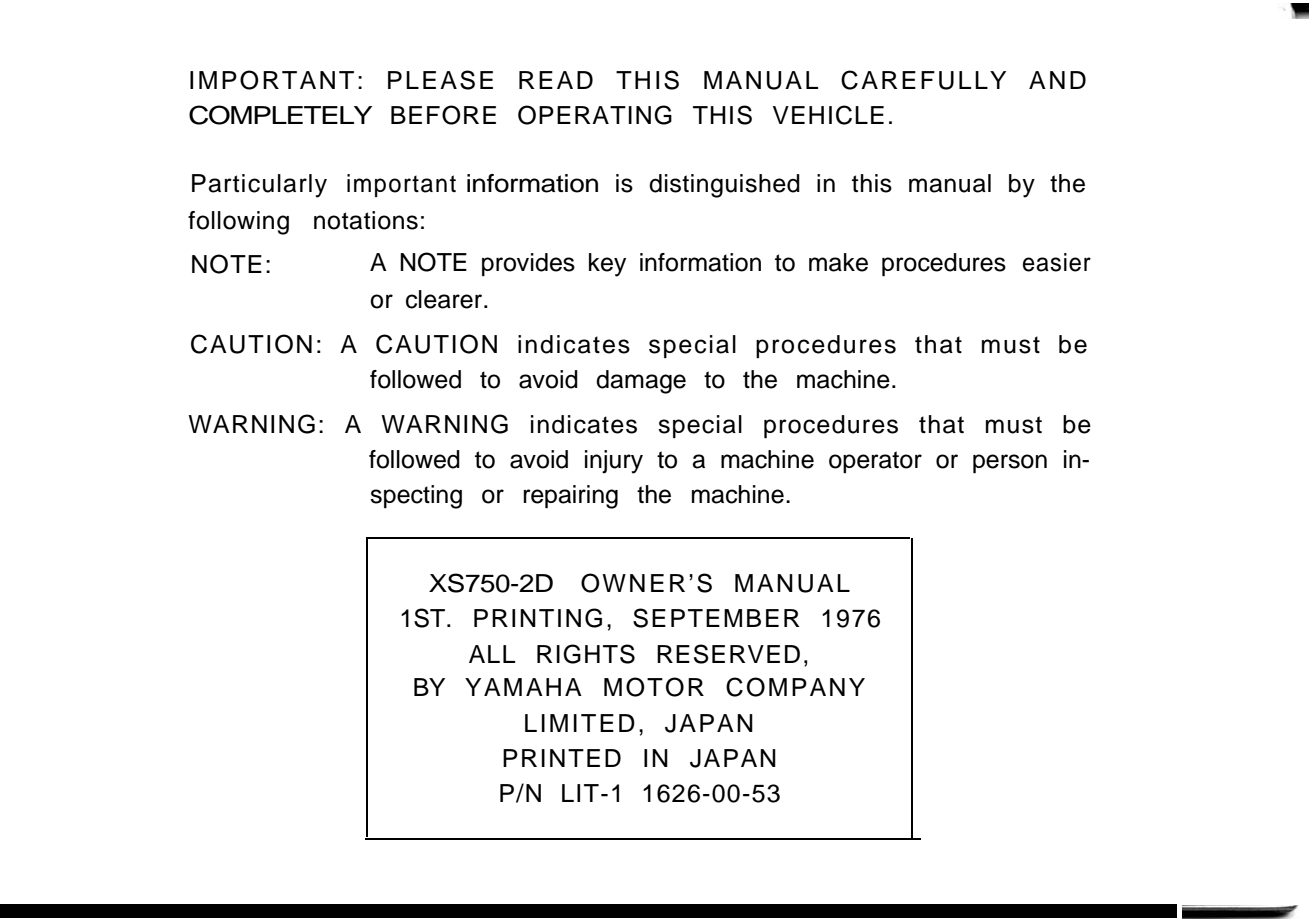 This page has height=924, width=1315. Describe the element at coordinates (580, 723) in the page. I see `LIMITED` at that location.
